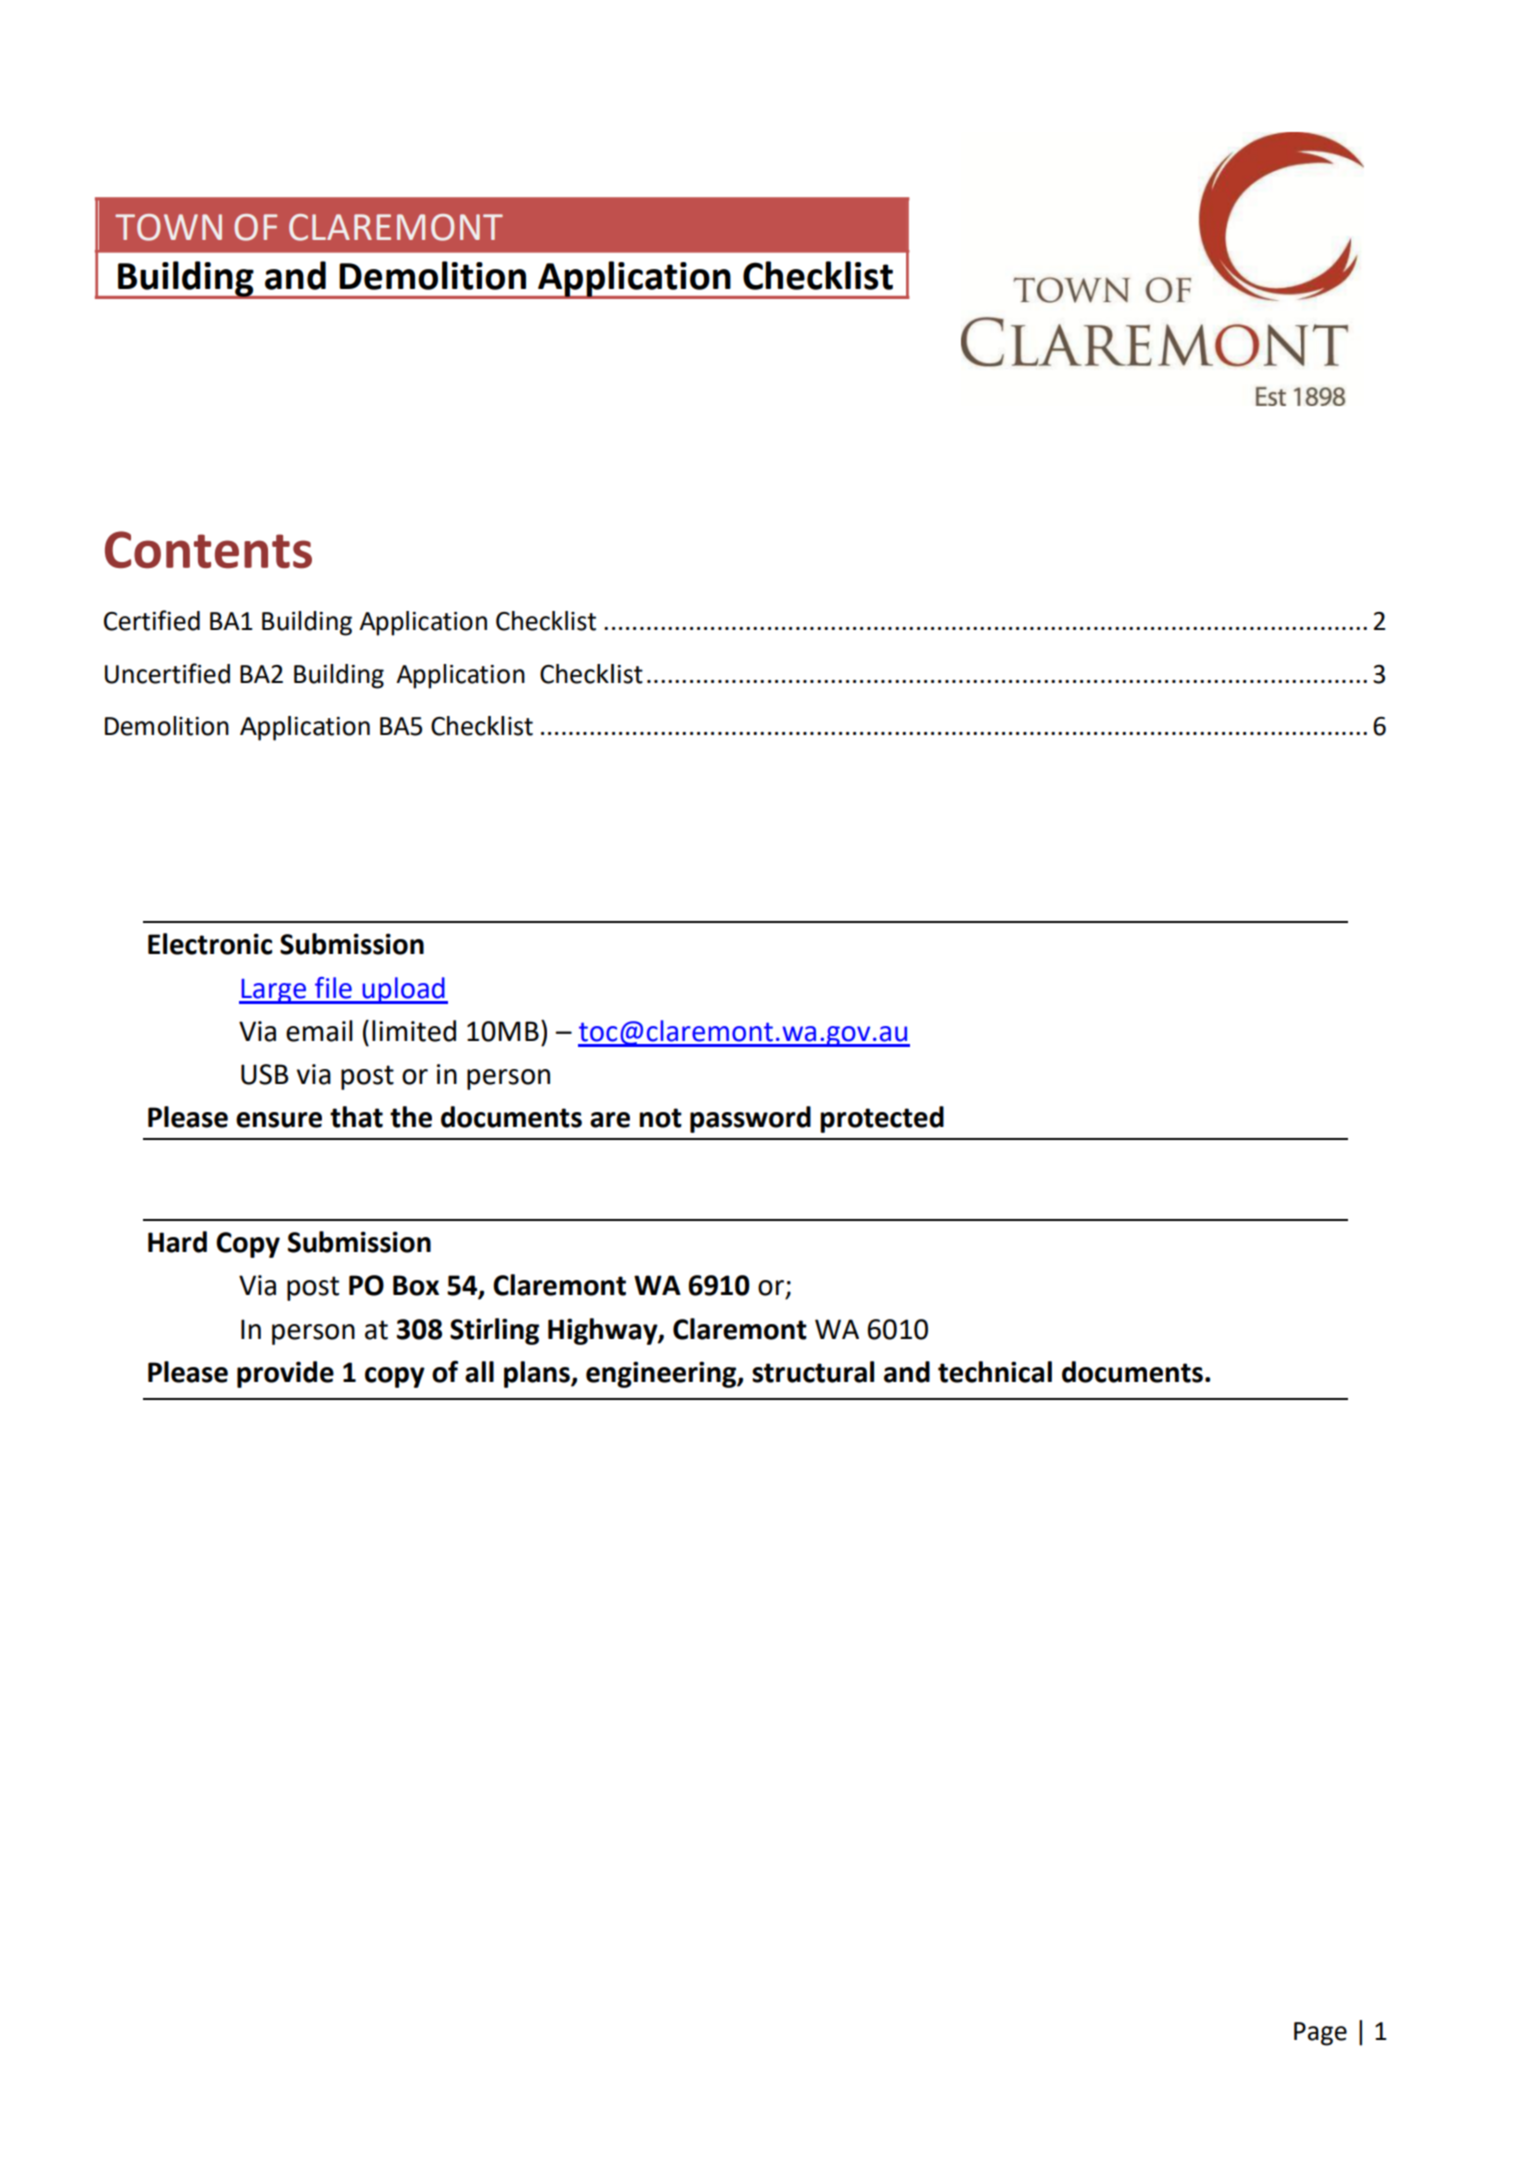 The height and width of the screenshot is (2166, 1534). I want to click on provide, so click(285, 1374).
